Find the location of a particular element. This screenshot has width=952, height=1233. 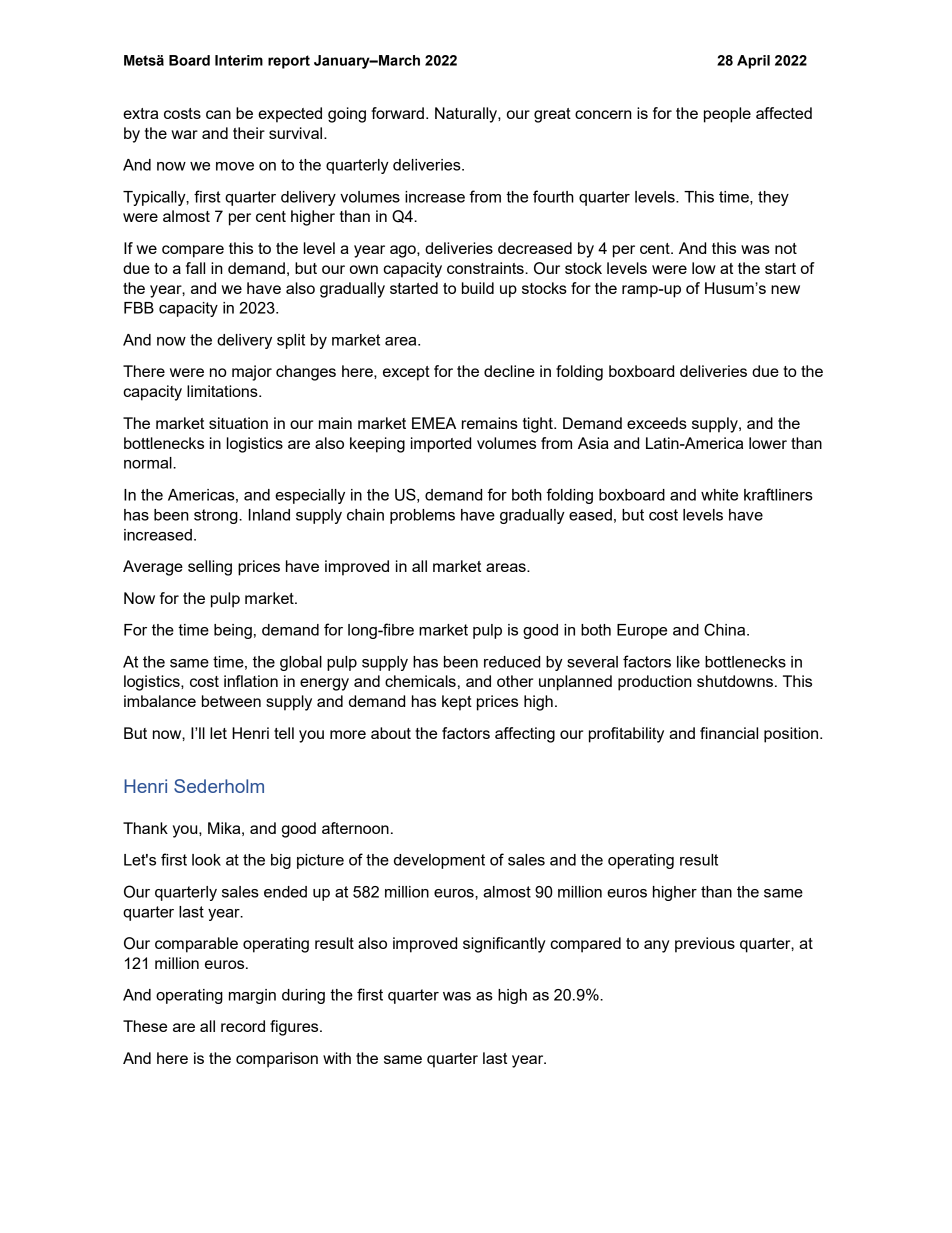

significantly is located at coordinates (504, 945).
